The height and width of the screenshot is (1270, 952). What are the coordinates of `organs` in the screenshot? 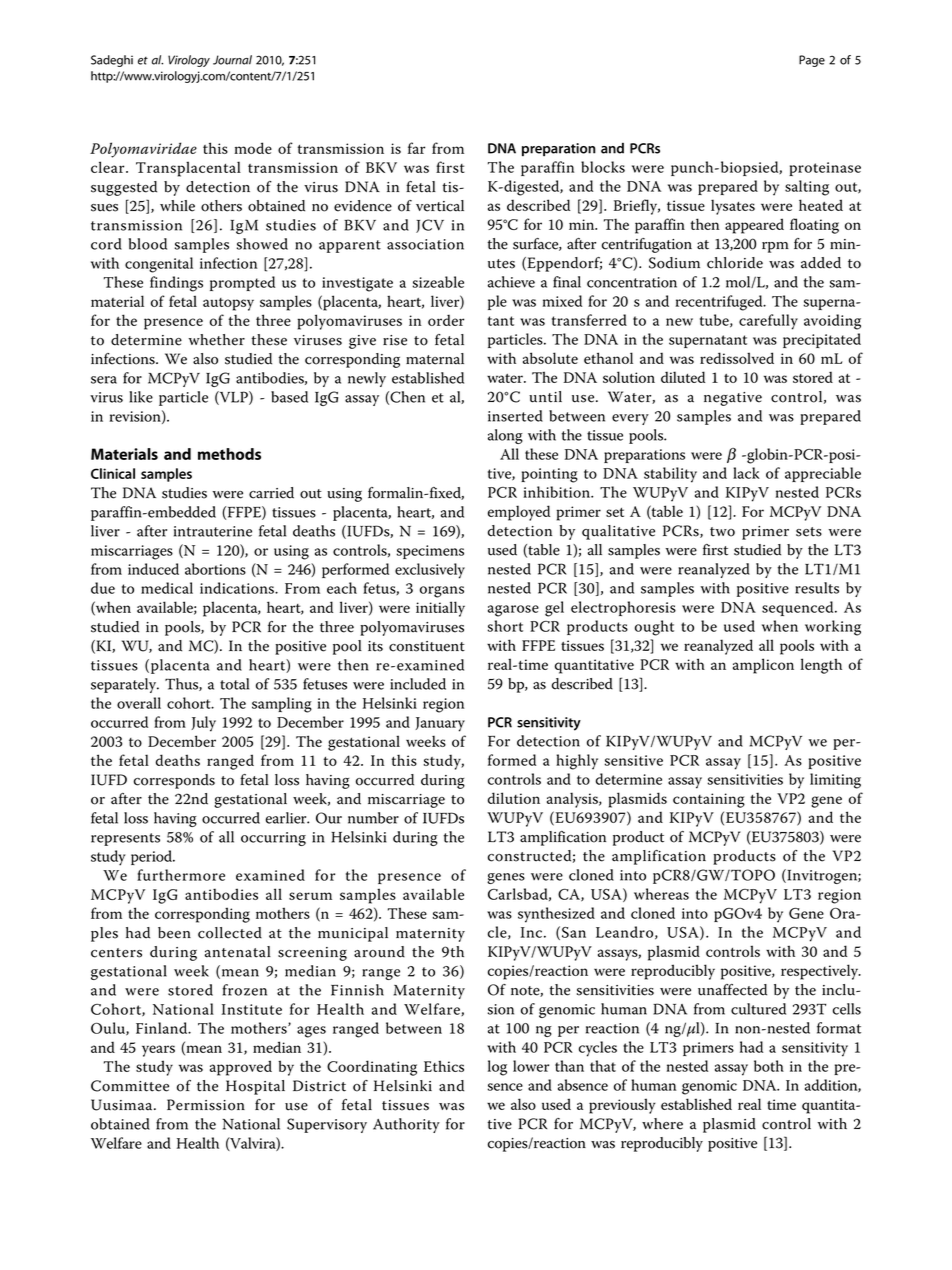 It's located at (442, 592).
